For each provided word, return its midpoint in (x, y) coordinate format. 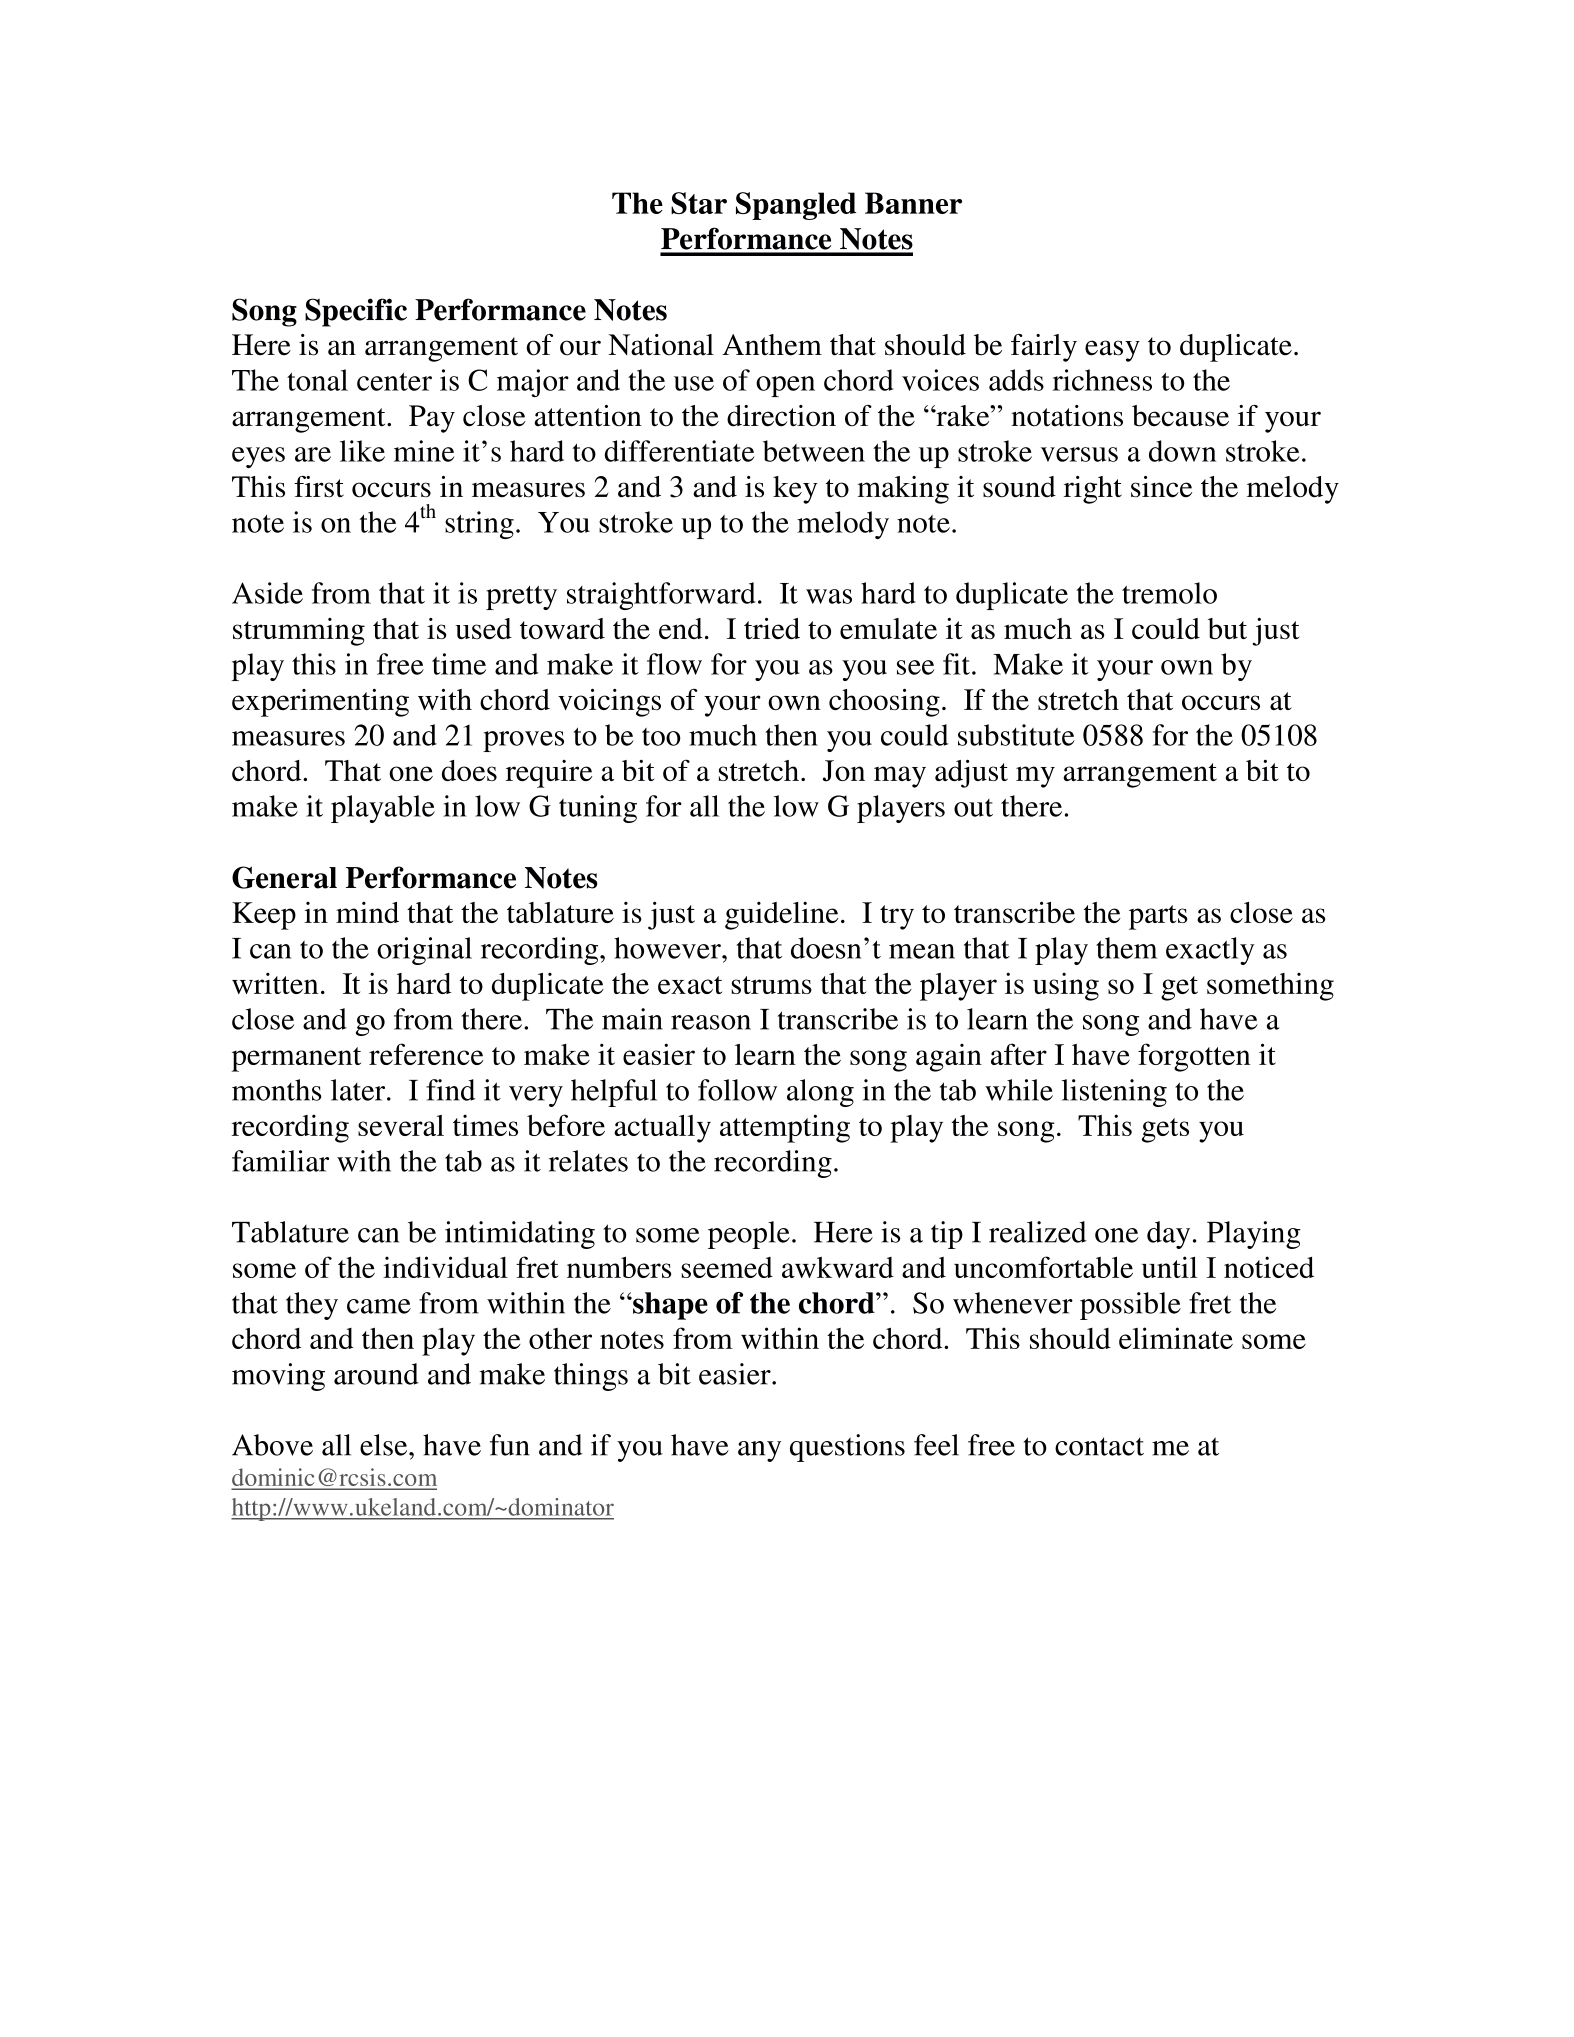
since (1161, 487)
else (385, 1445)
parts (1158, 917)
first (319, 487)
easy (1112, 351)
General (284, 877)
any (759, 1451)
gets (1165, 1130)
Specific (356, 312)
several (401, 1125)
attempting (785, 1128)
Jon (844, 771)
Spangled (796, 206)
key (795, 490)
